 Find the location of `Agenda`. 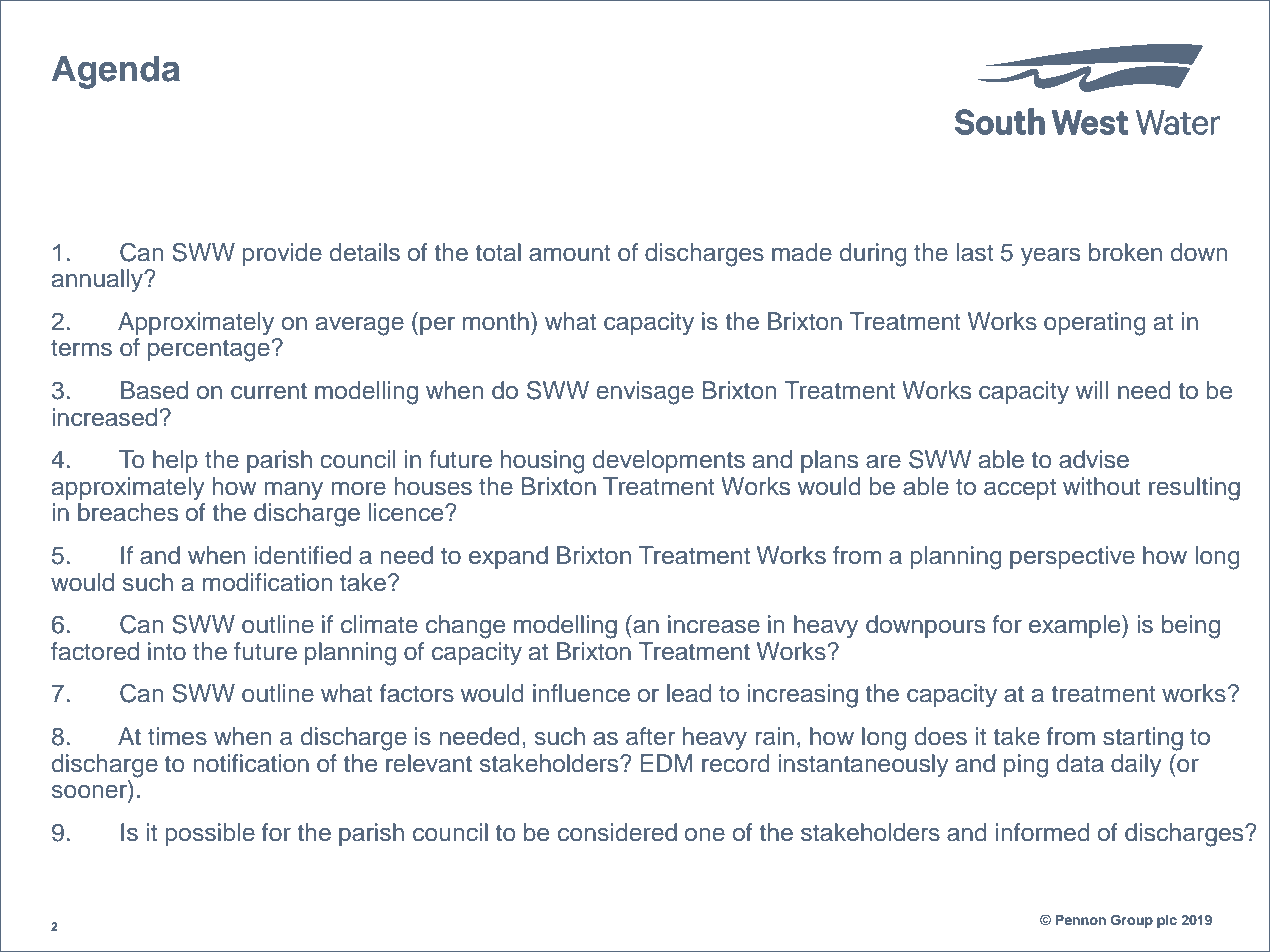

Agenda is located at coordinates (116, 72).
